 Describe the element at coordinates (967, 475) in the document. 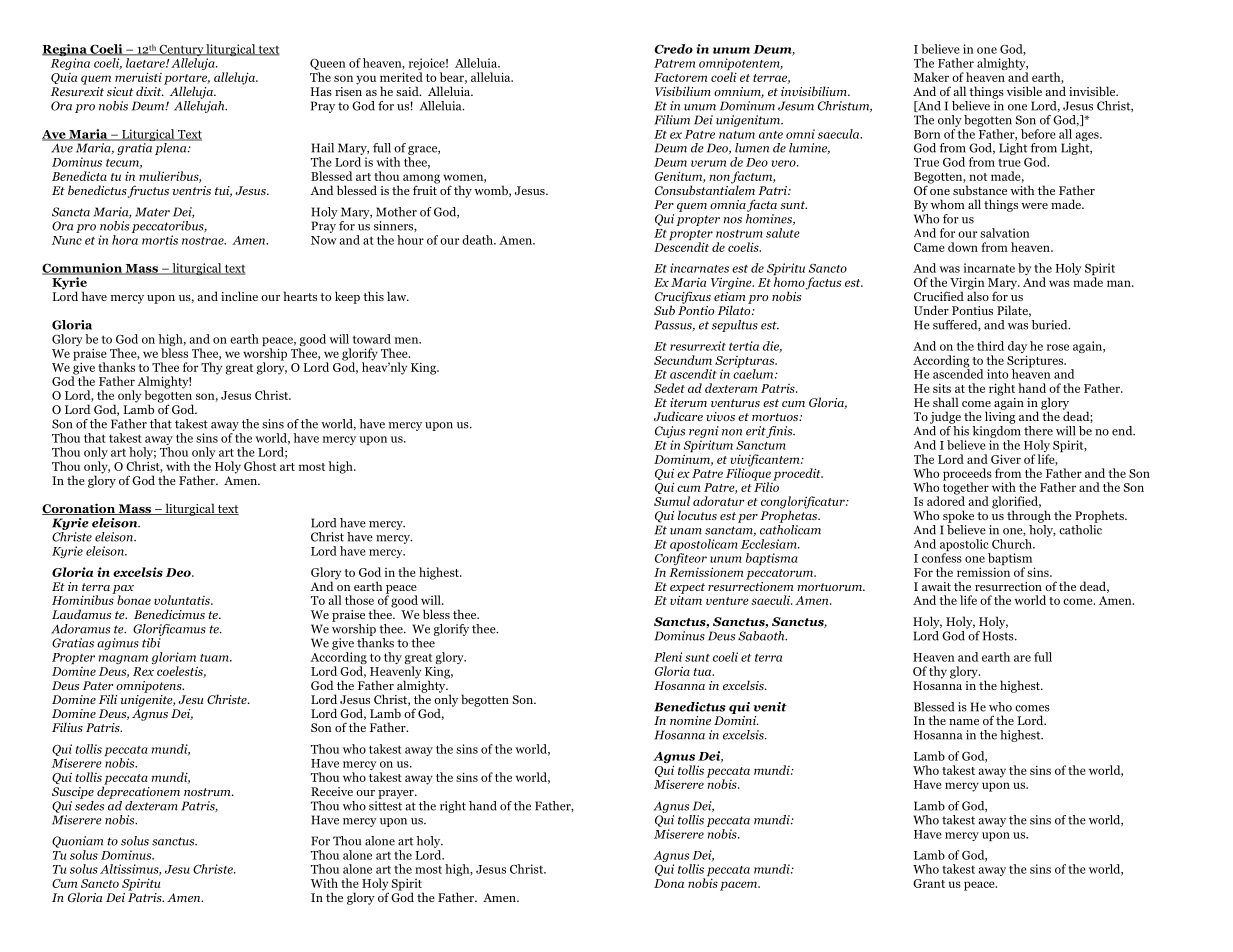

I see `proceeds` at that location.
